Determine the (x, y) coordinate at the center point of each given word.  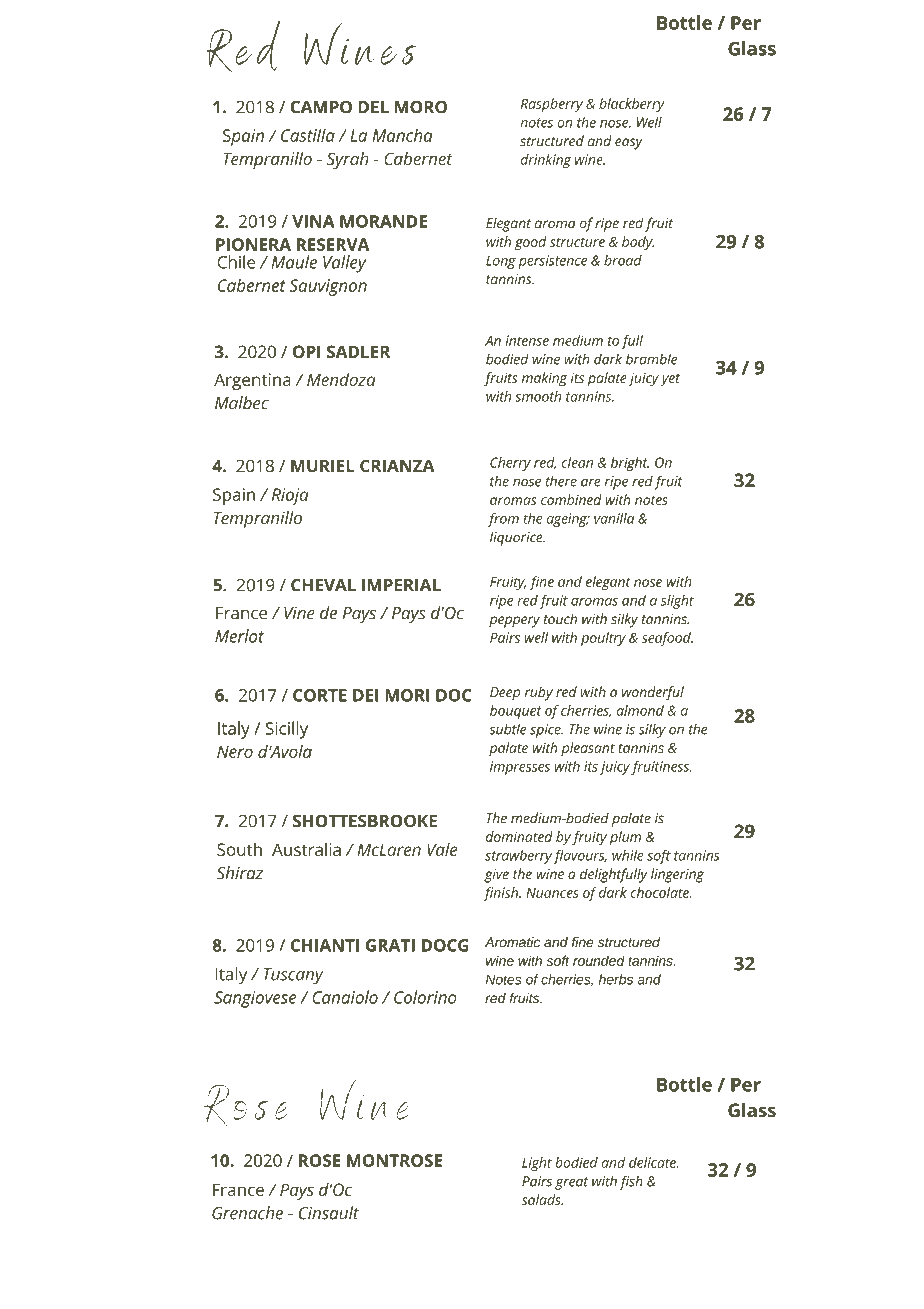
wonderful (653, 693)
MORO (421, 107)
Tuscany (294, 976)
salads (542, 1199)
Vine (299, 613)
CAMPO (321, 107)
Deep (505, 694)
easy (629, 144)
